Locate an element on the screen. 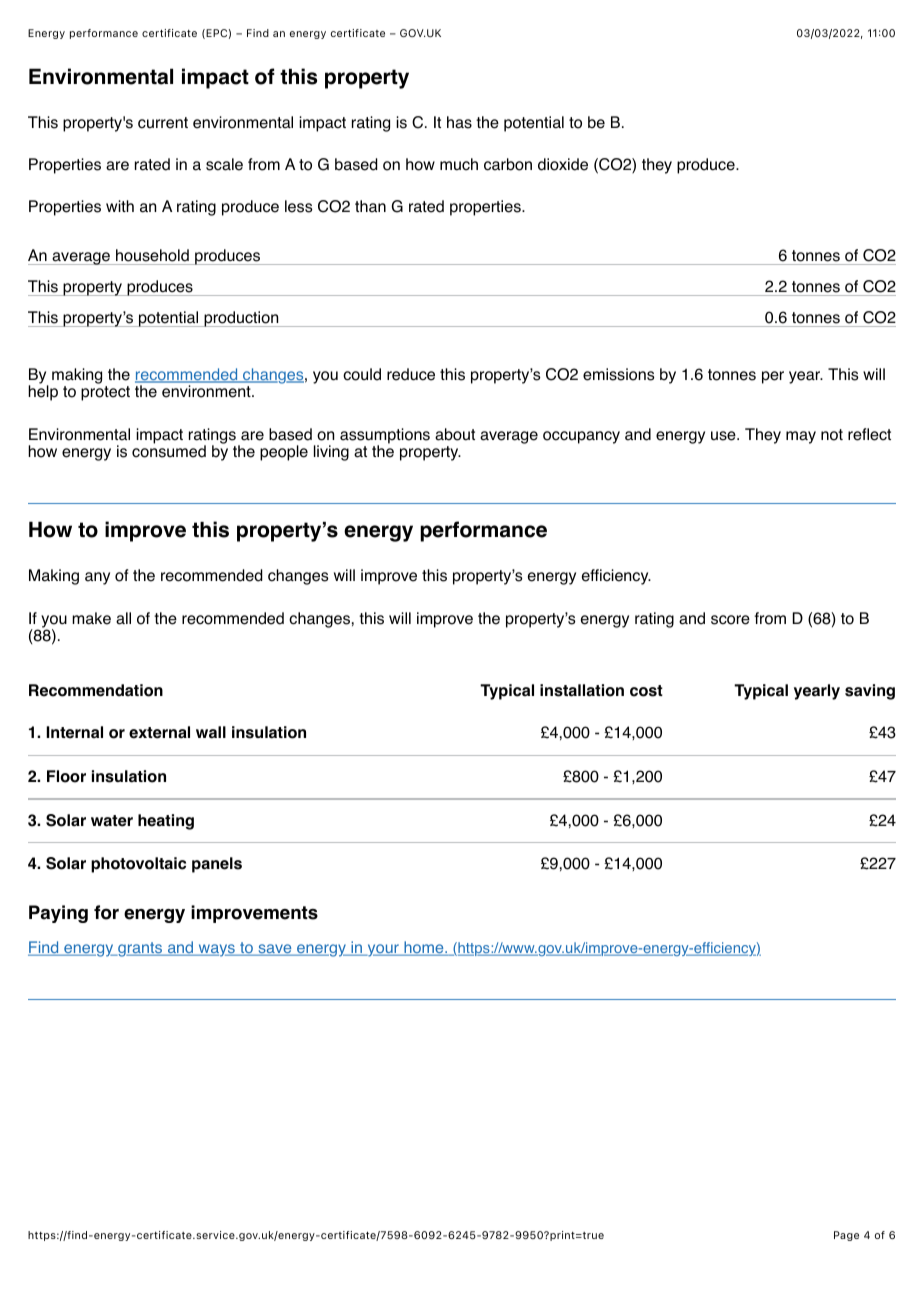  installation is located at coordinates (582, 690).
